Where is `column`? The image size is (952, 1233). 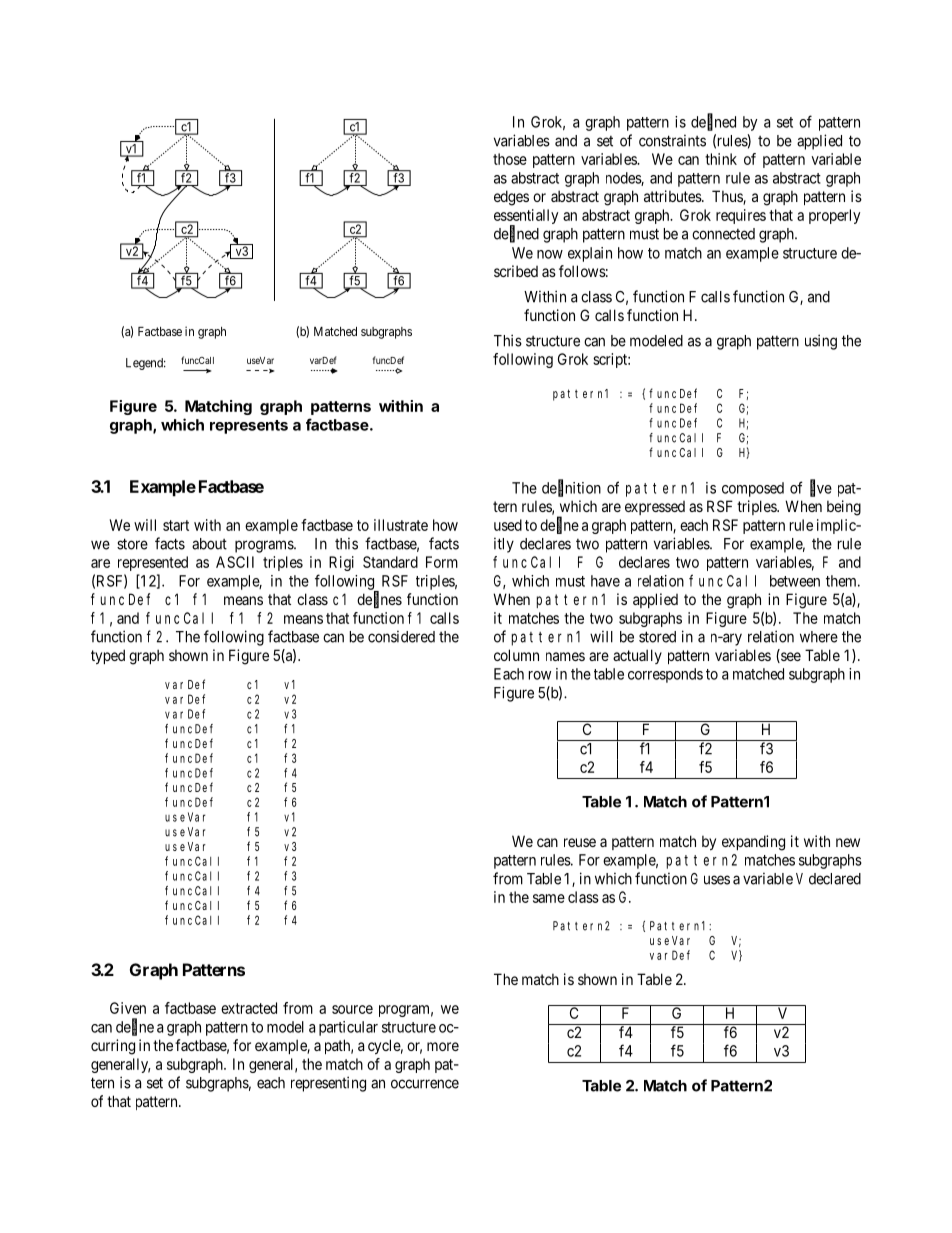
column is located at coordinates (516, 655).
